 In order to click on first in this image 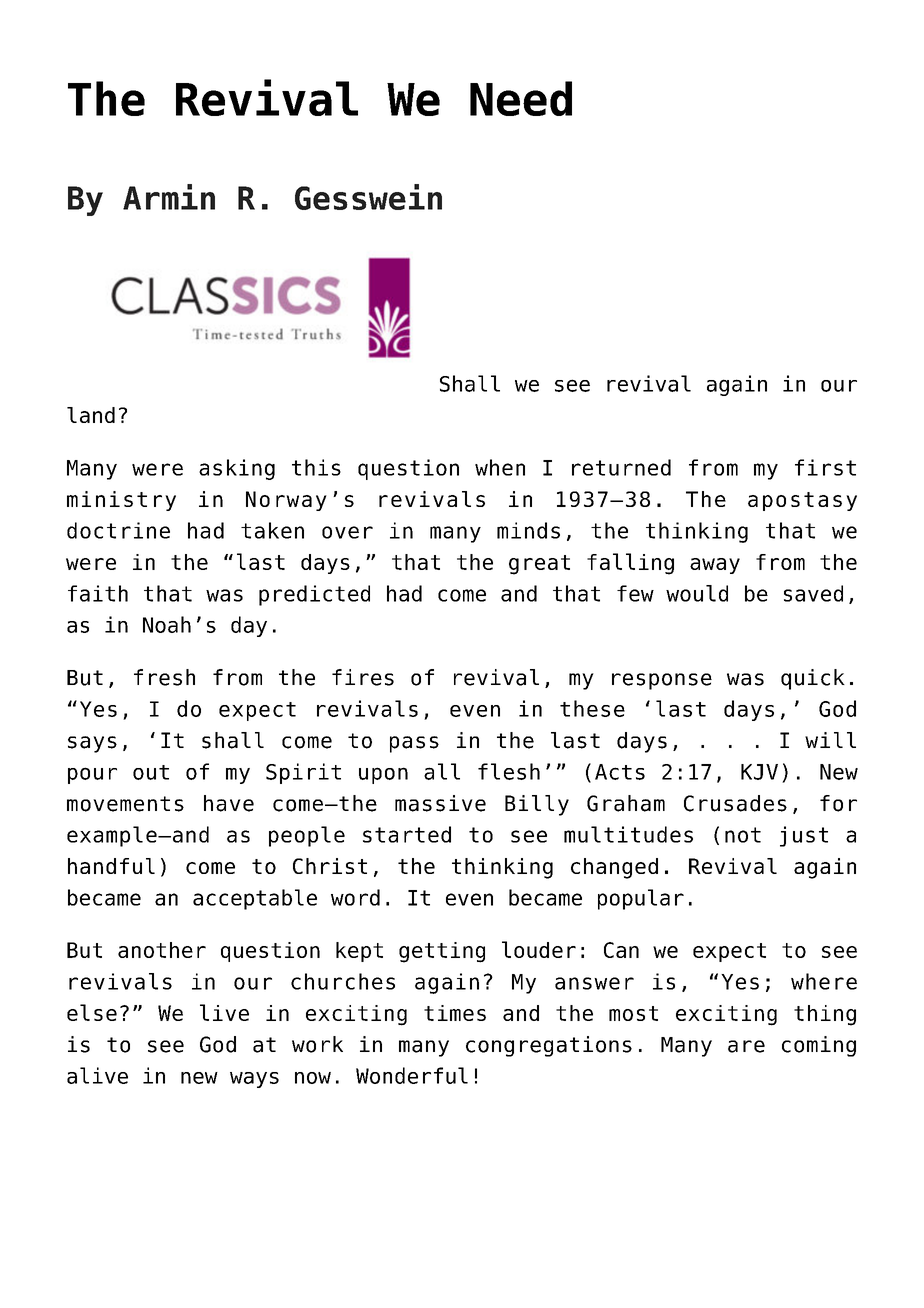, I will do `click(825, 467)`.
